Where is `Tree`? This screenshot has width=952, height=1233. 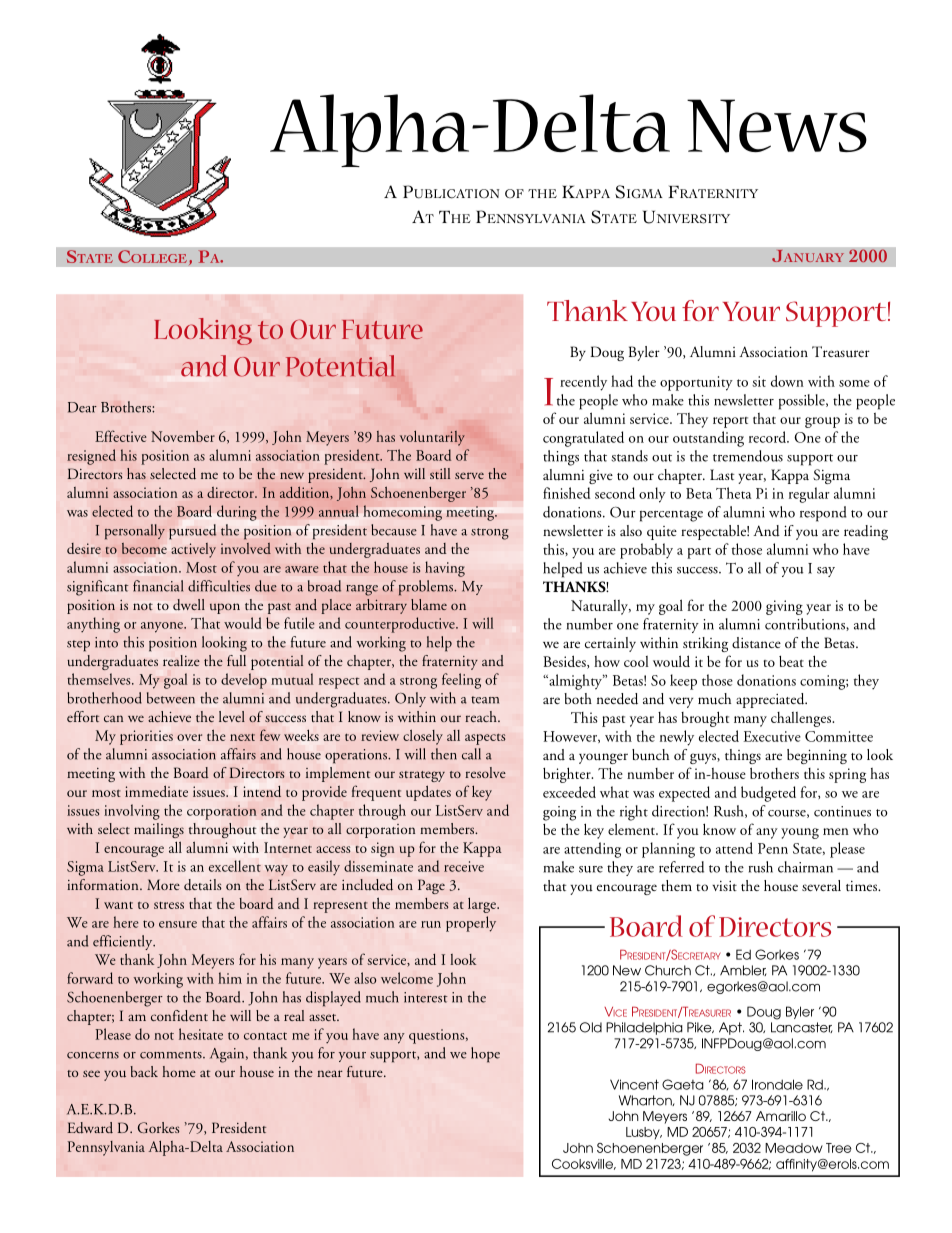 Tree is located at coordinates (839, 1148).
